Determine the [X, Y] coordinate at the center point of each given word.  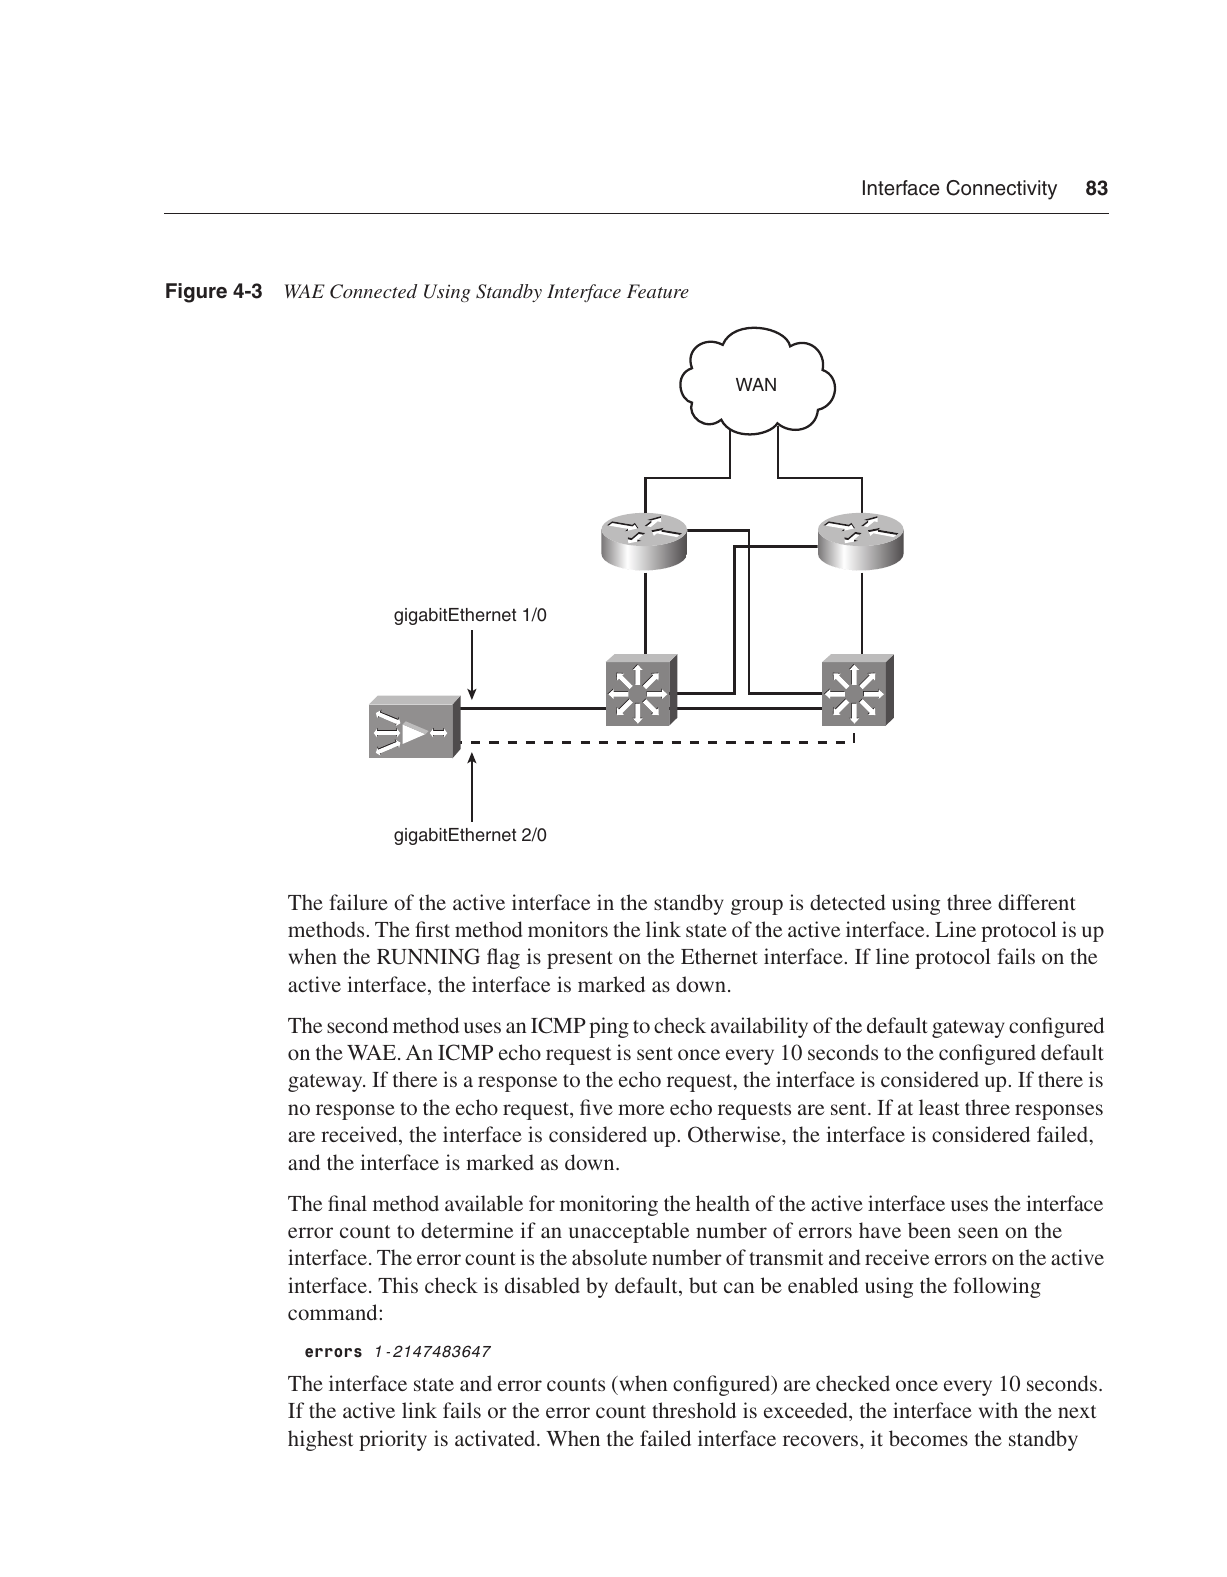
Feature [658, 291]
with [998, 1410]
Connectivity [1001, 190]
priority [393, 1440]
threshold [694, 1410]
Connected [373, 291]
